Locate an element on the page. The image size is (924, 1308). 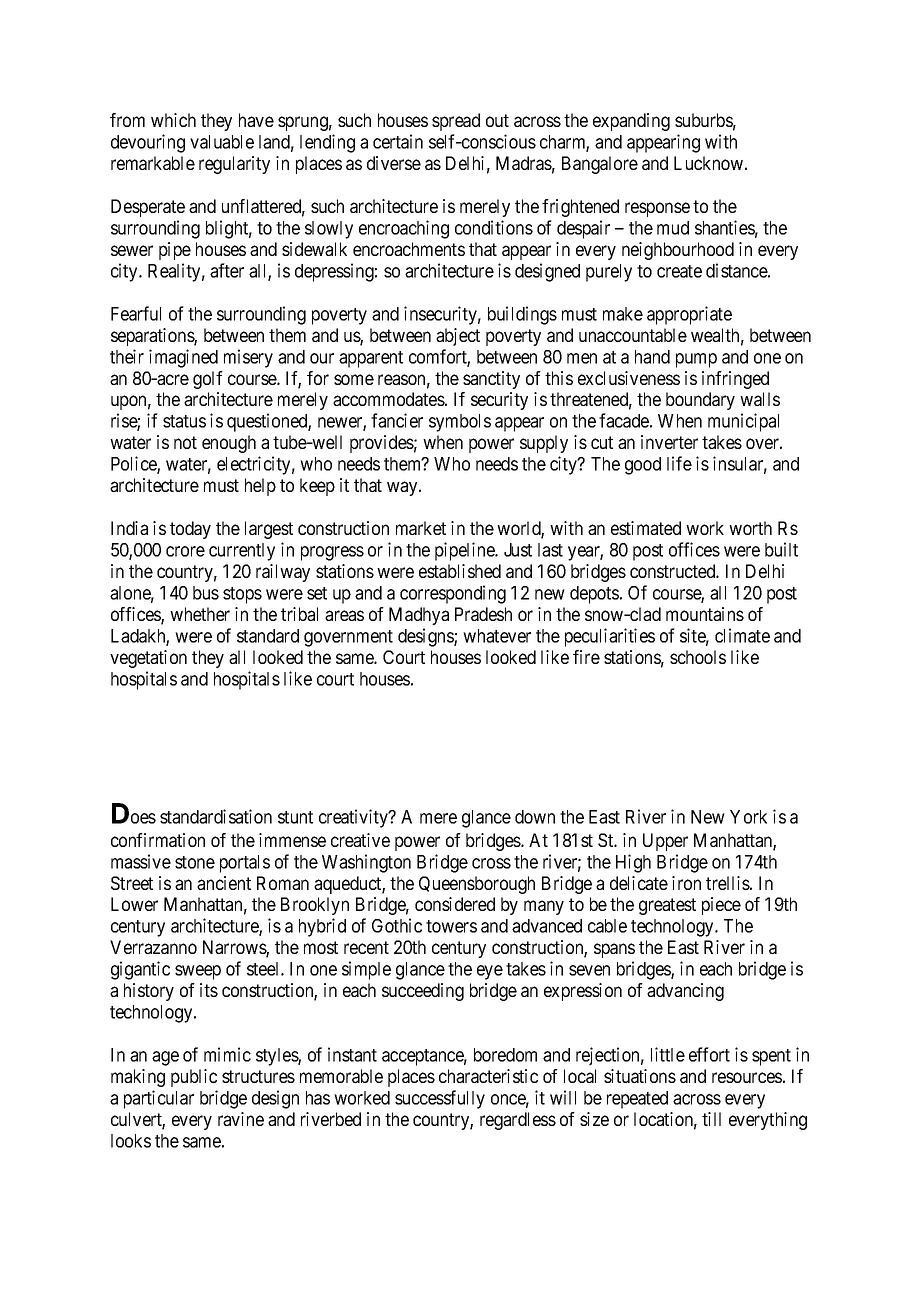
valuable is located at coordinates (222, 142).
